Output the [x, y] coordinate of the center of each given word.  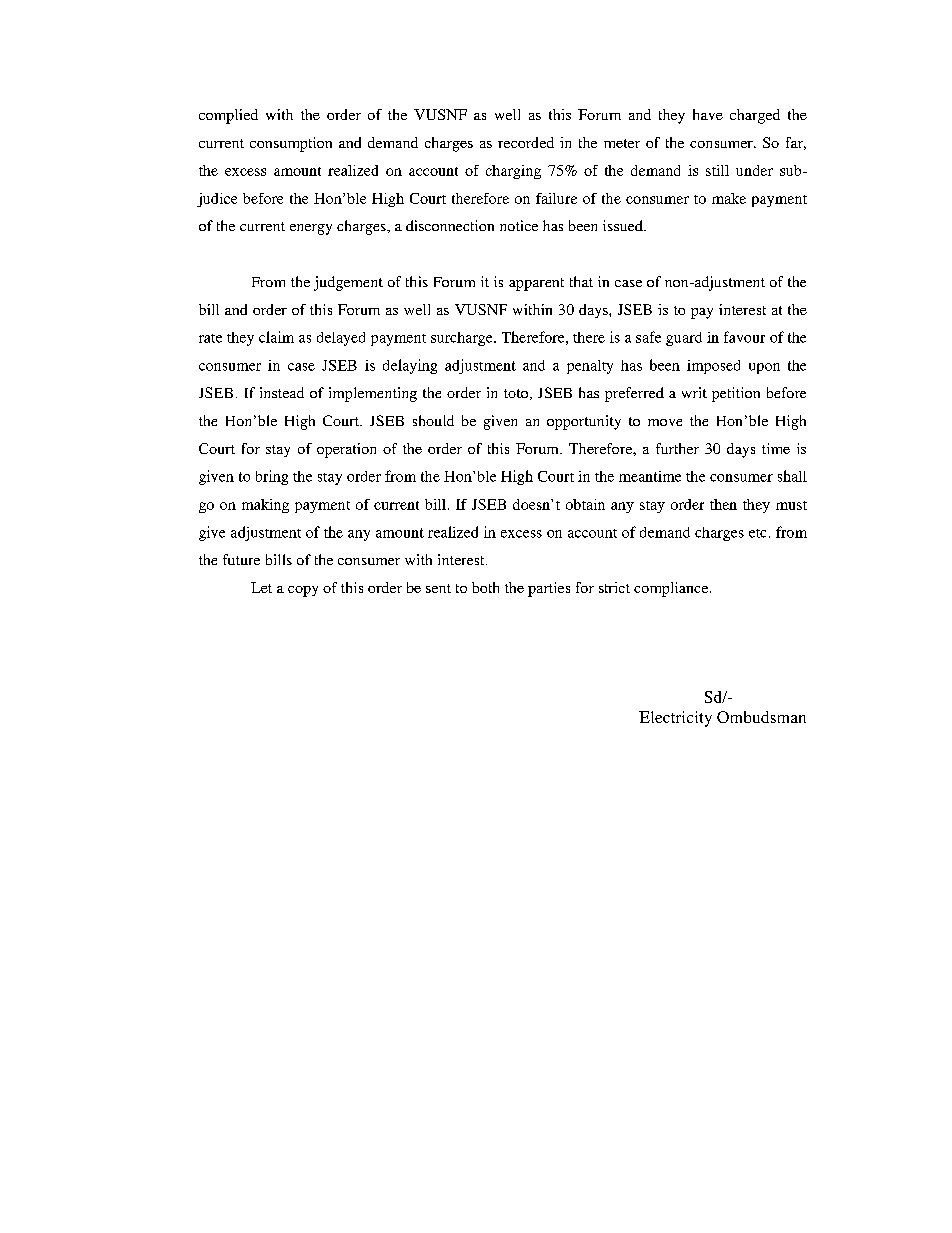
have [708, 114]
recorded [526, 142]
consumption [291, 144]
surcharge [463, 339]
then [723, 504]
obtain [585, 504]
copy [303, 591]
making [265, 506]
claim [276, 337]
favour [744, 337]
